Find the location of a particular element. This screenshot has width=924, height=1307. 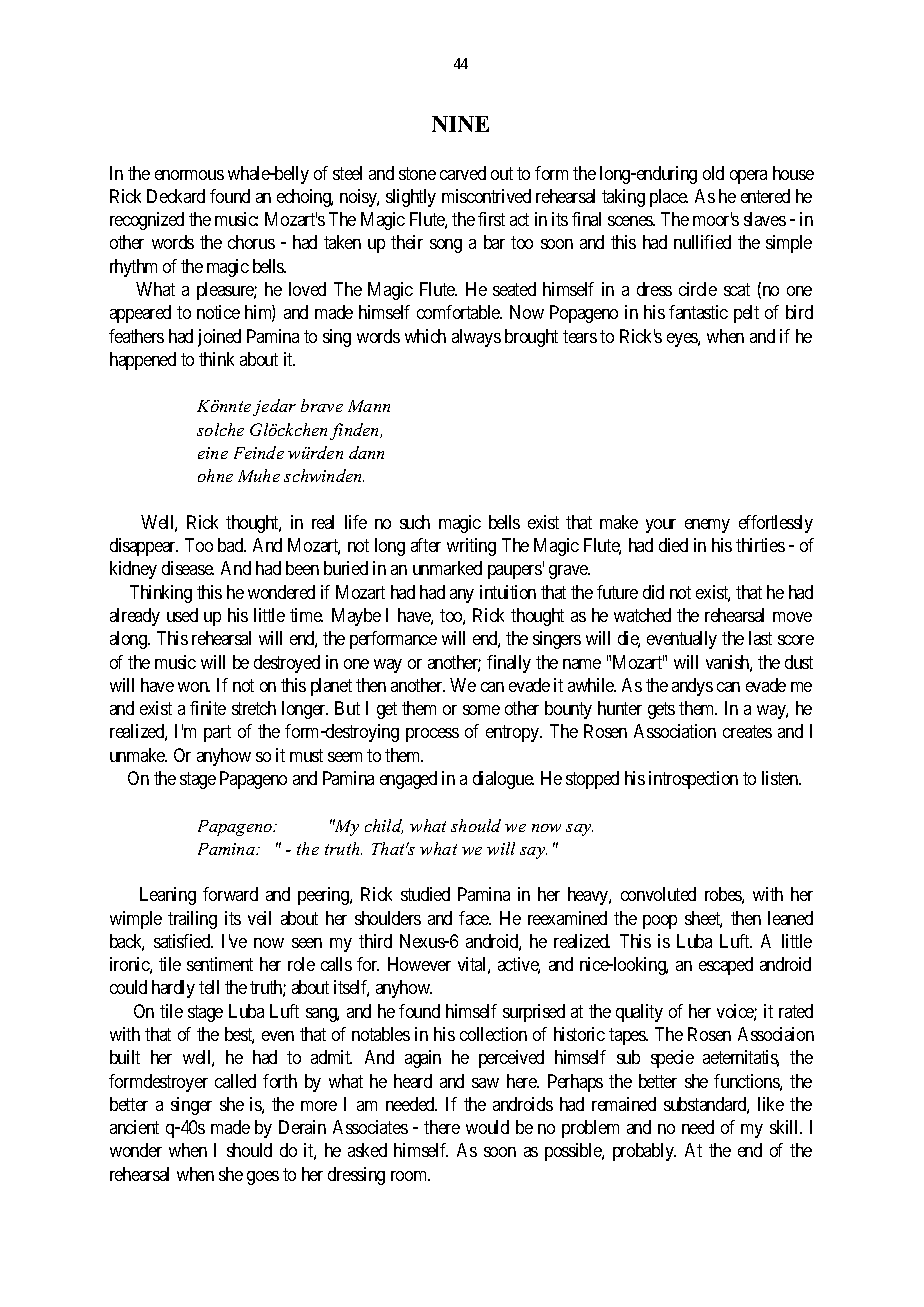

goes is located at coordinates (263, 1178).
